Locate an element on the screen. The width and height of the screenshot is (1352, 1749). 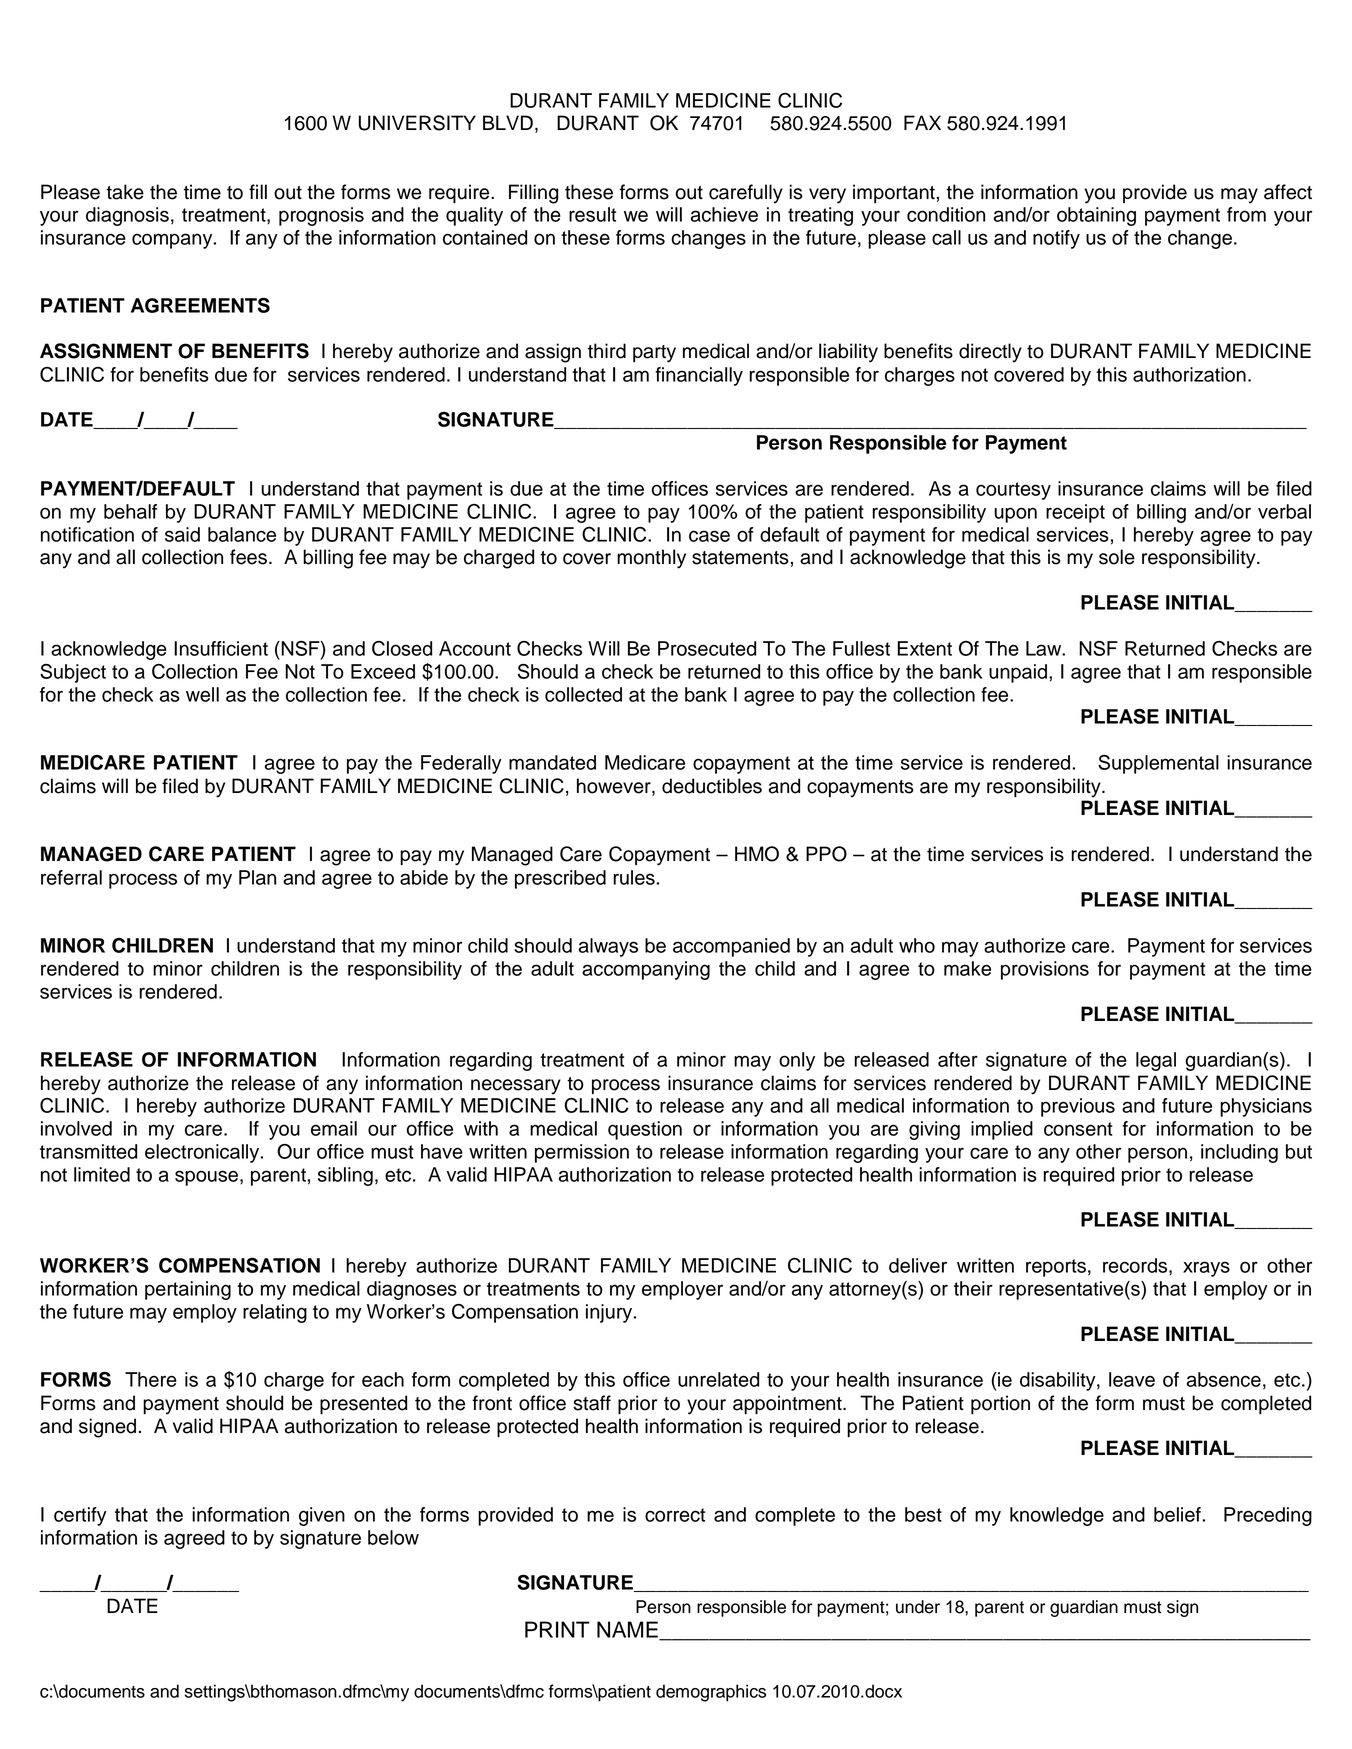
achieve is located at coordinates (724, 214).
